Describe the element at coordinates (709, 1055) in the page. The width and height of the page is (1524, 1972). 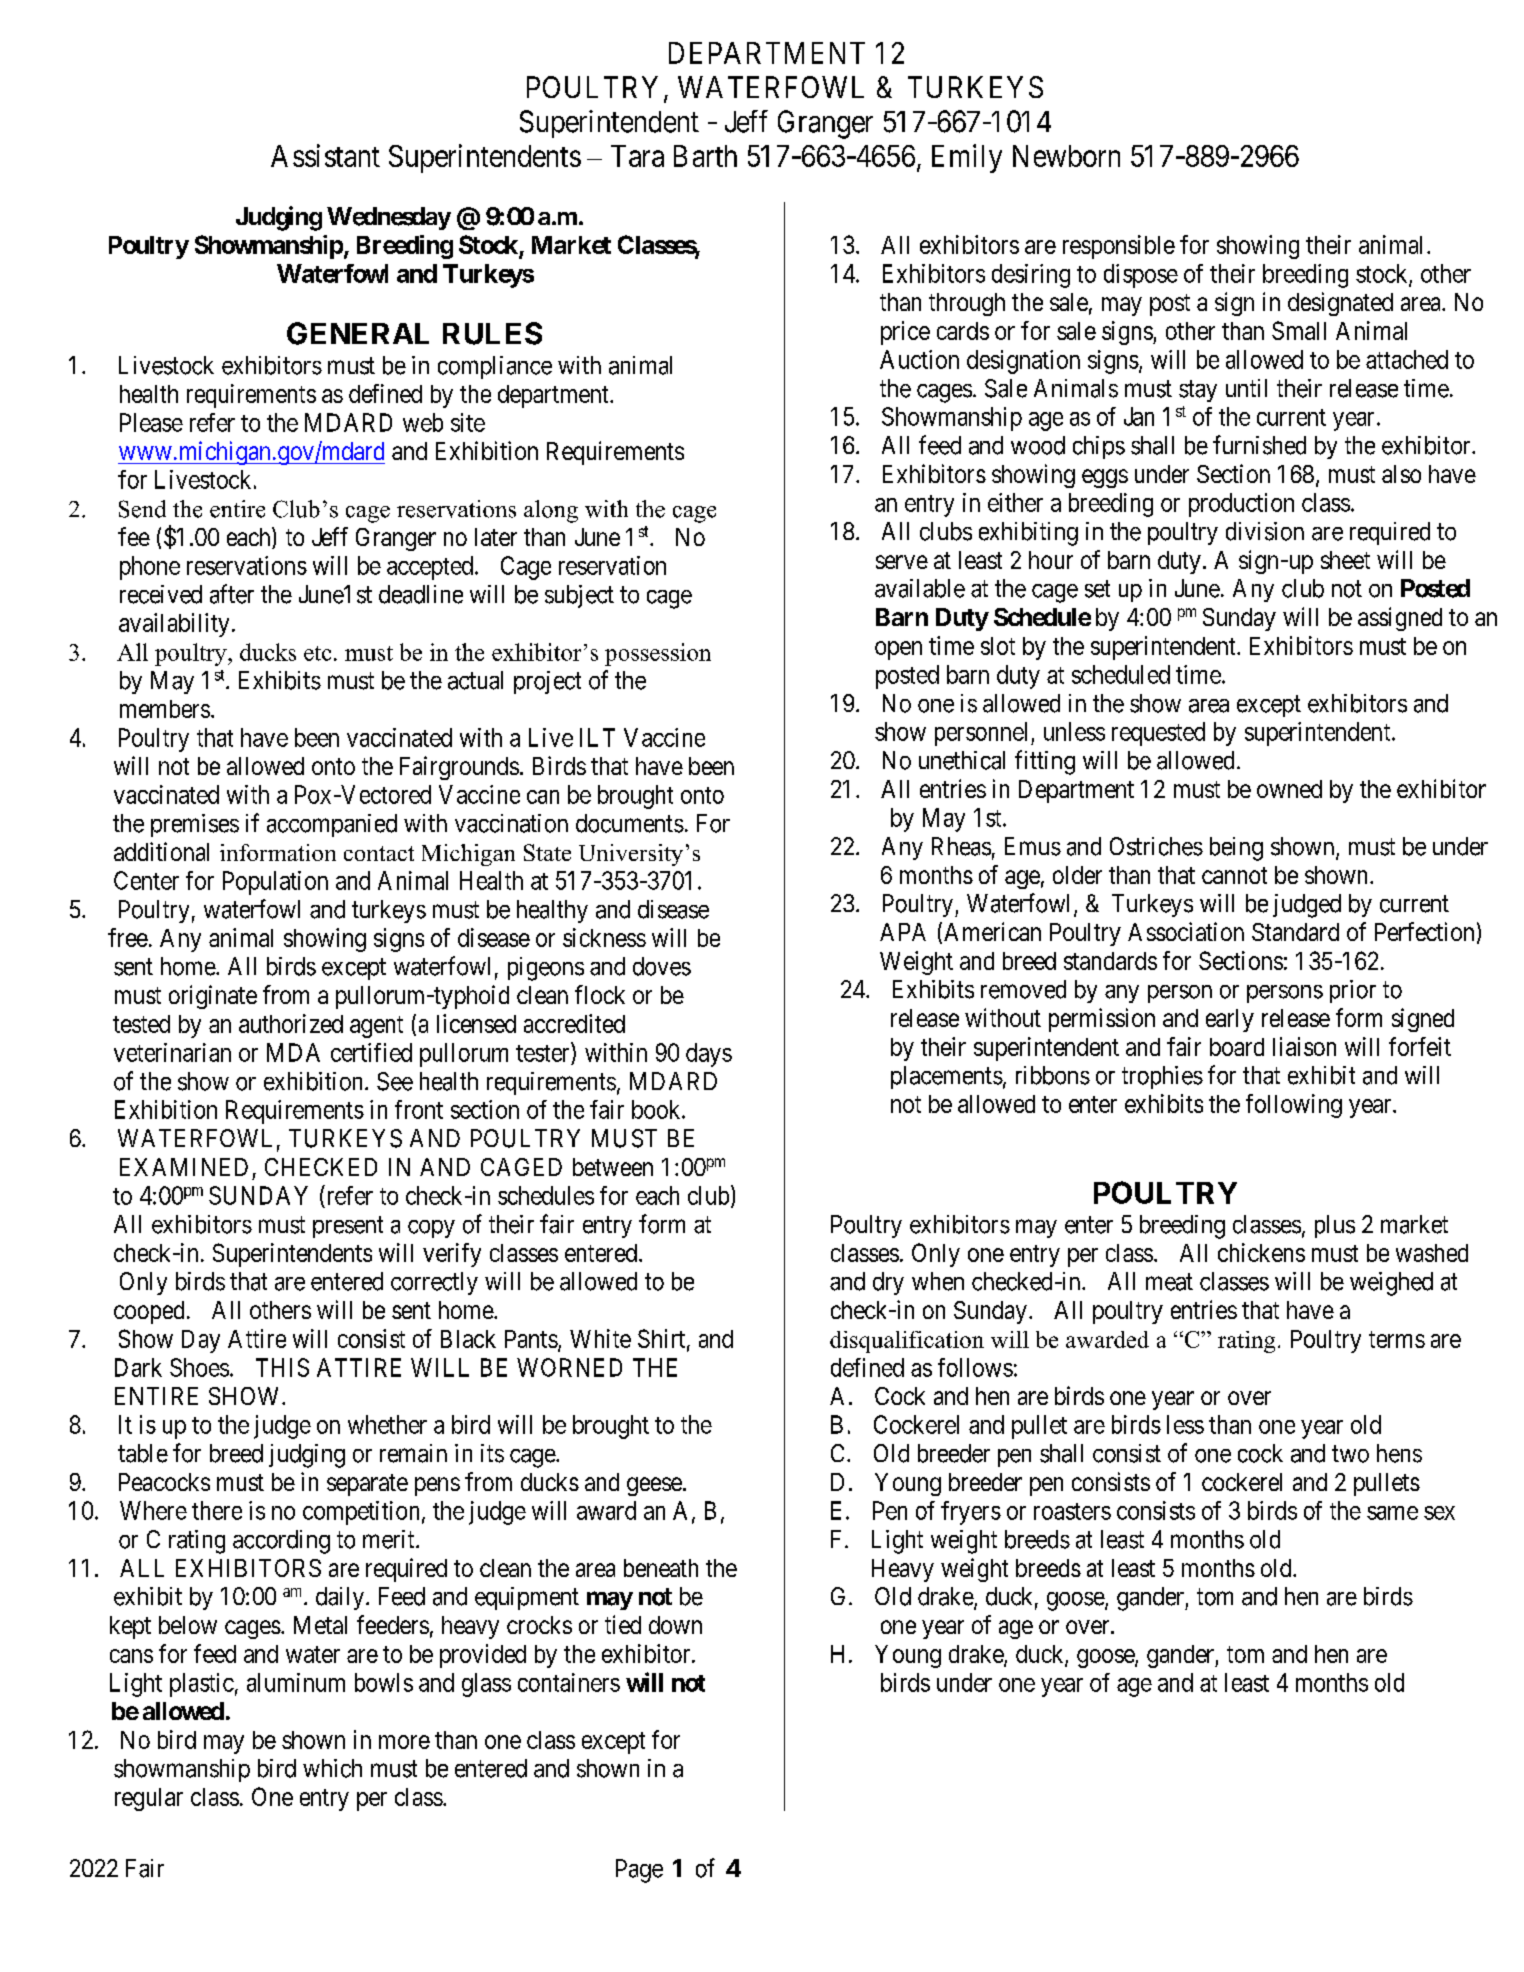
I see `days` at that location.
